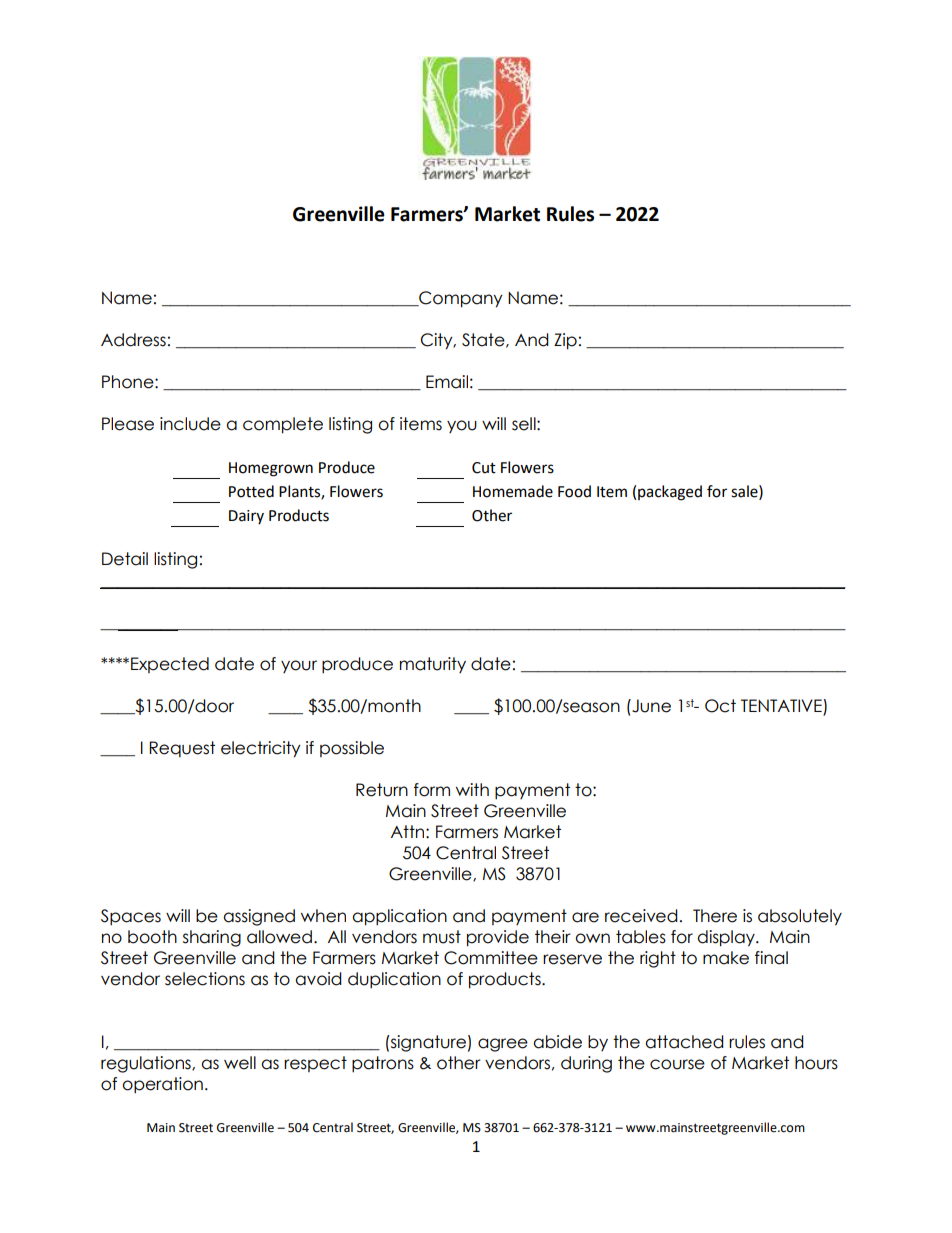 This document has width=952, height=1233. Describe the element at coordinates (447, 382) in the document. I see `Email` at that location.
